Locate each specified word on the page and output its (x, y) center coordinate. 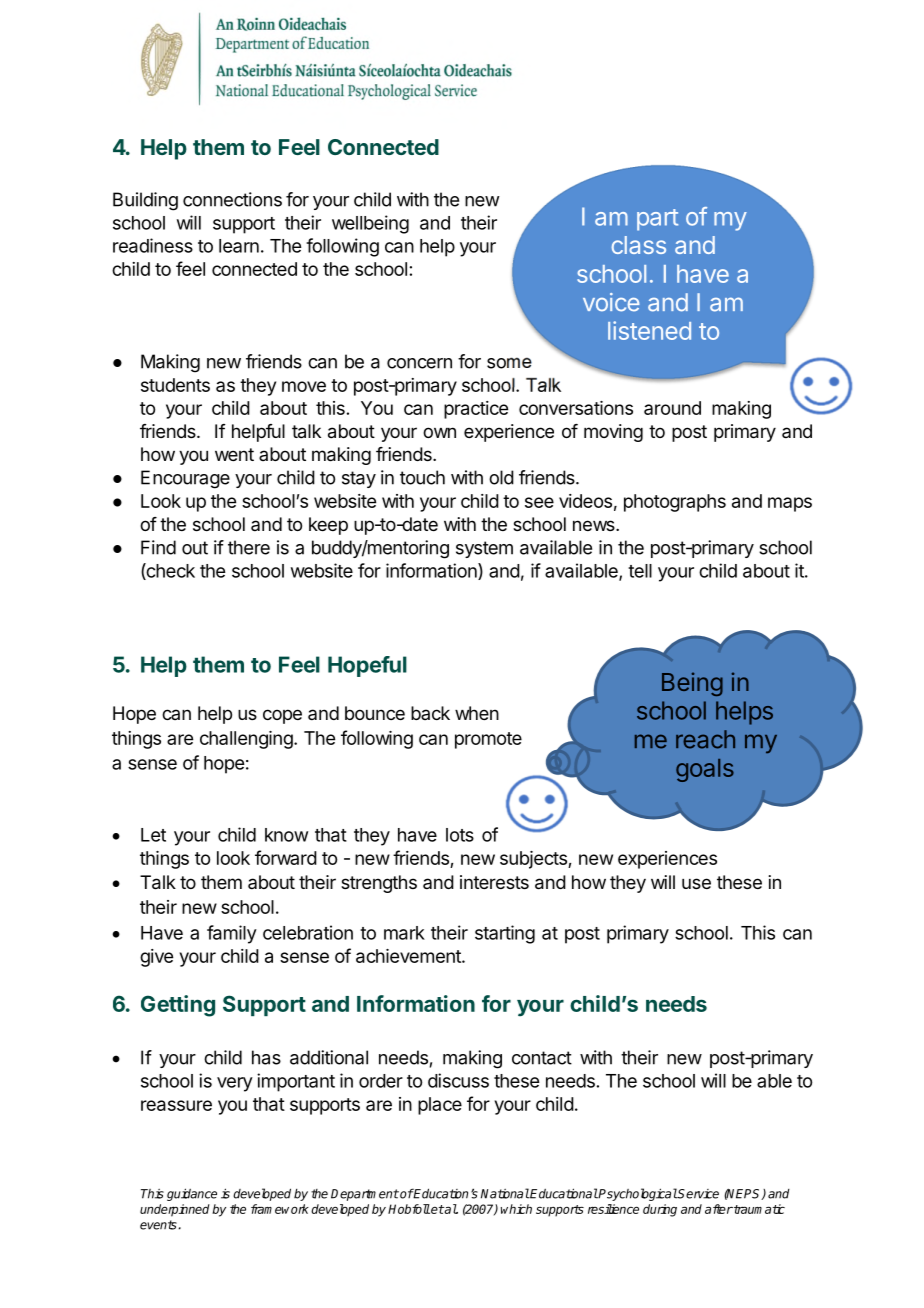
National (505, 1193)
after (719, 1209)
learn (239, 246)
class (639, 245)
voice (611, 302)
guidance (192, 1194)
